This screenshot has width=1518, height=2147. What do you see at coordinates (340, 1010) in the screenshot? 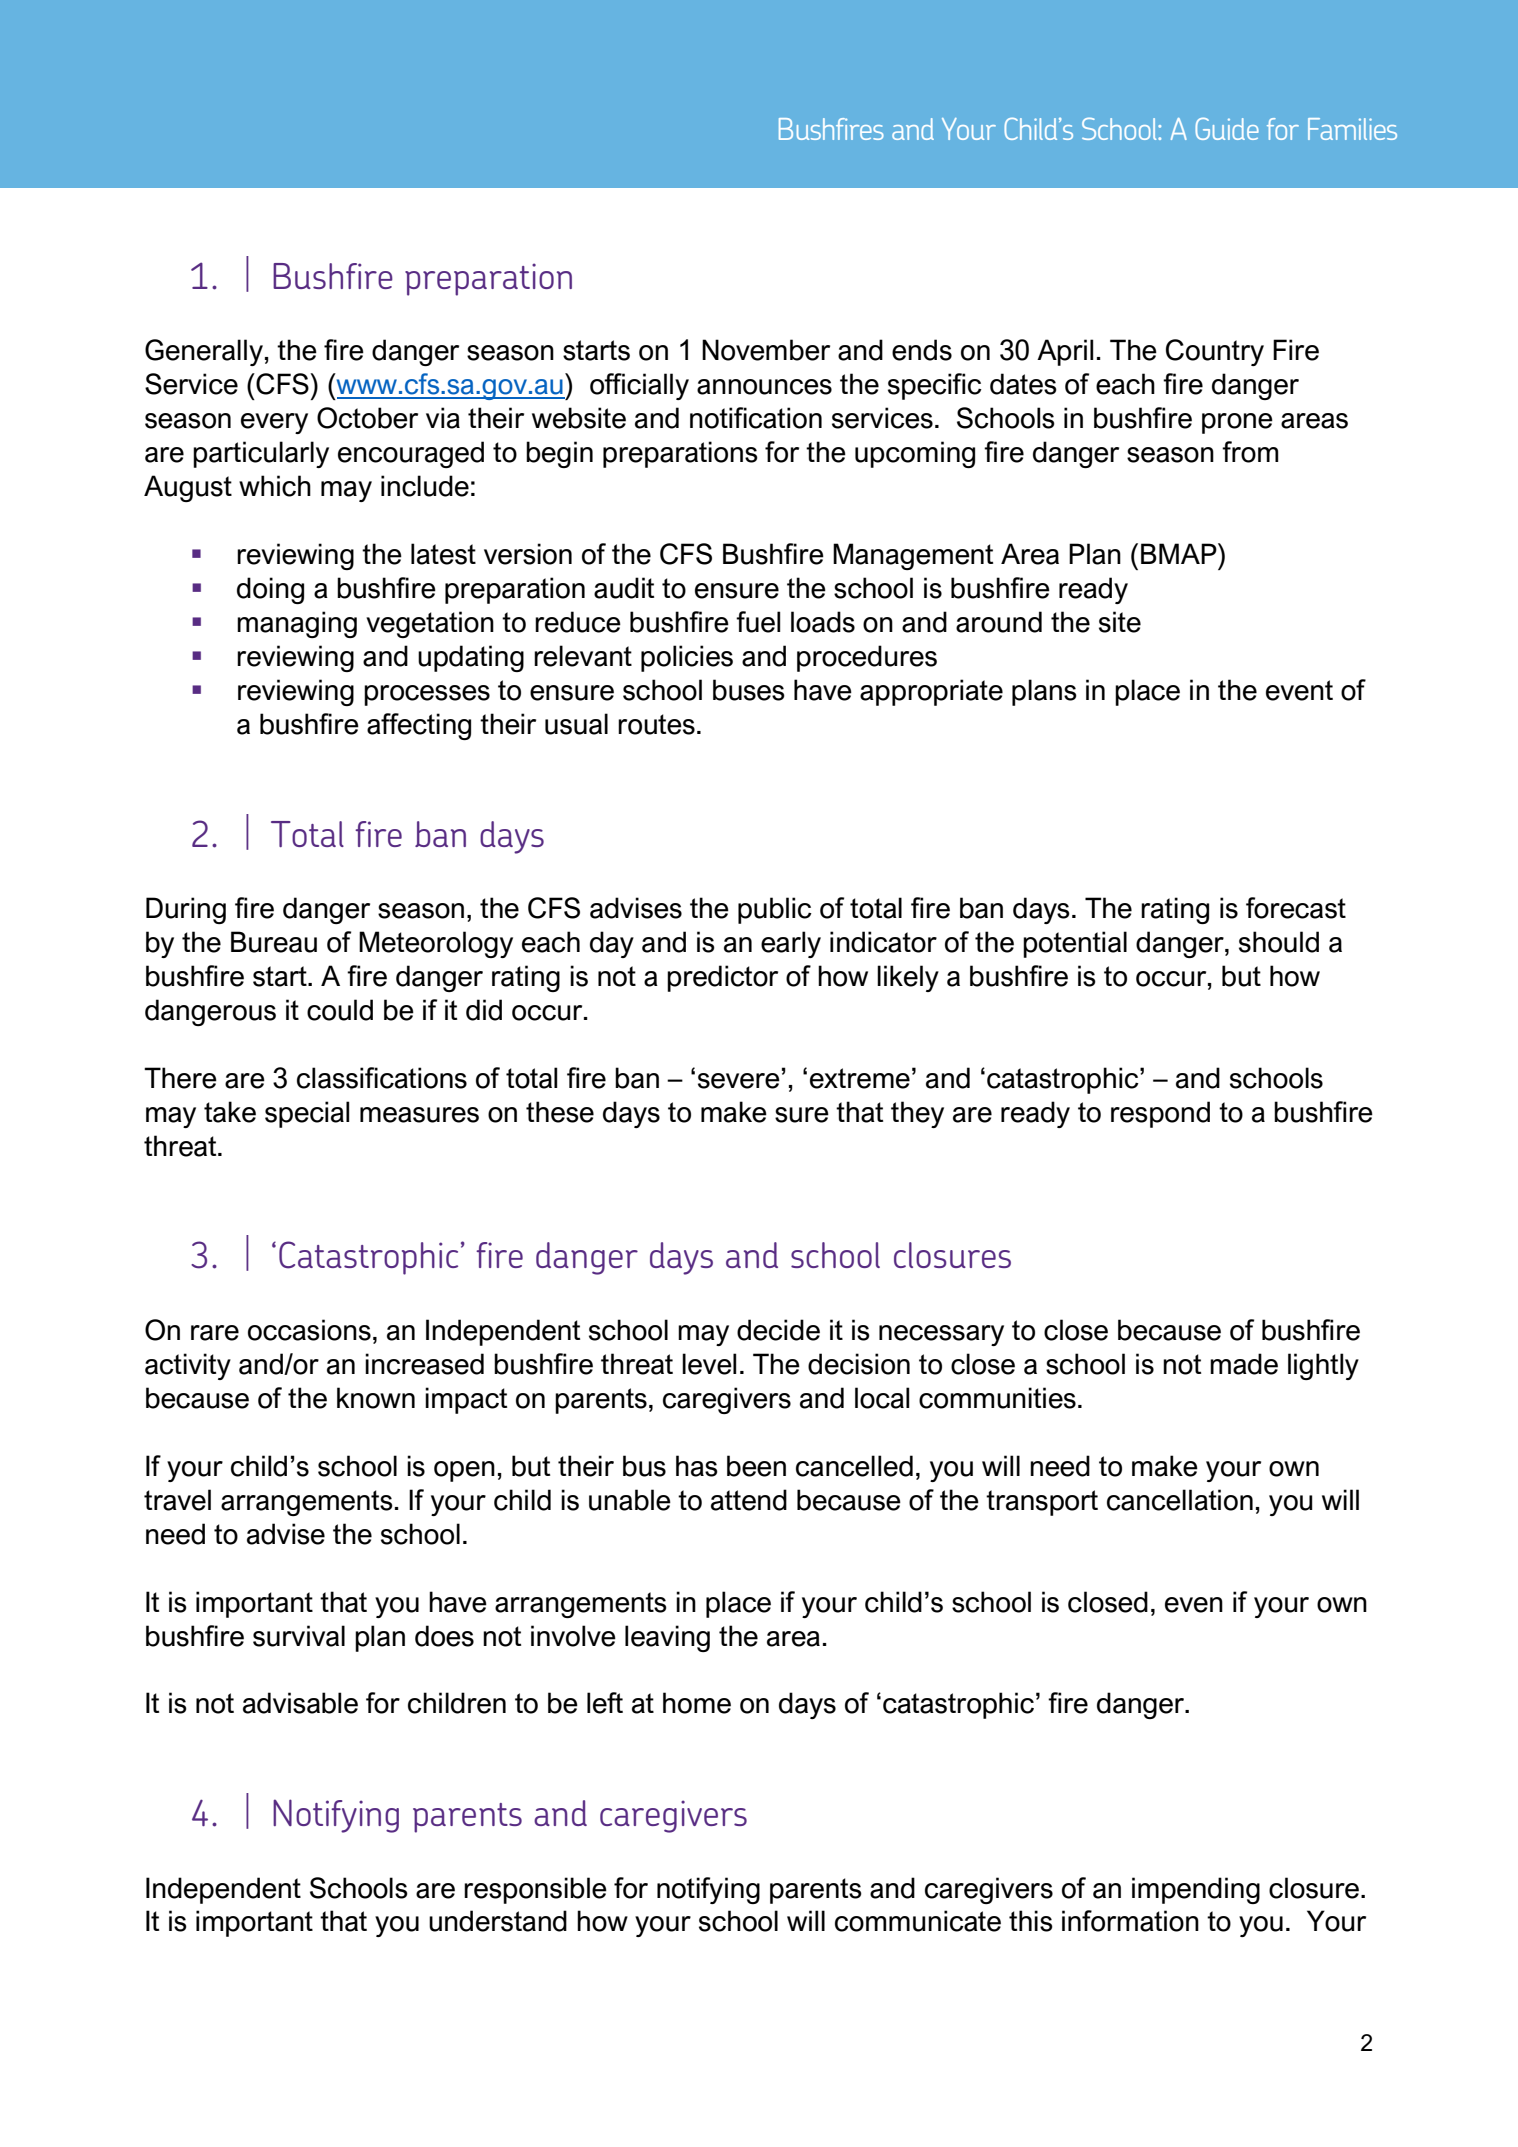
I see `could` at bounding box center [340, 1010].
